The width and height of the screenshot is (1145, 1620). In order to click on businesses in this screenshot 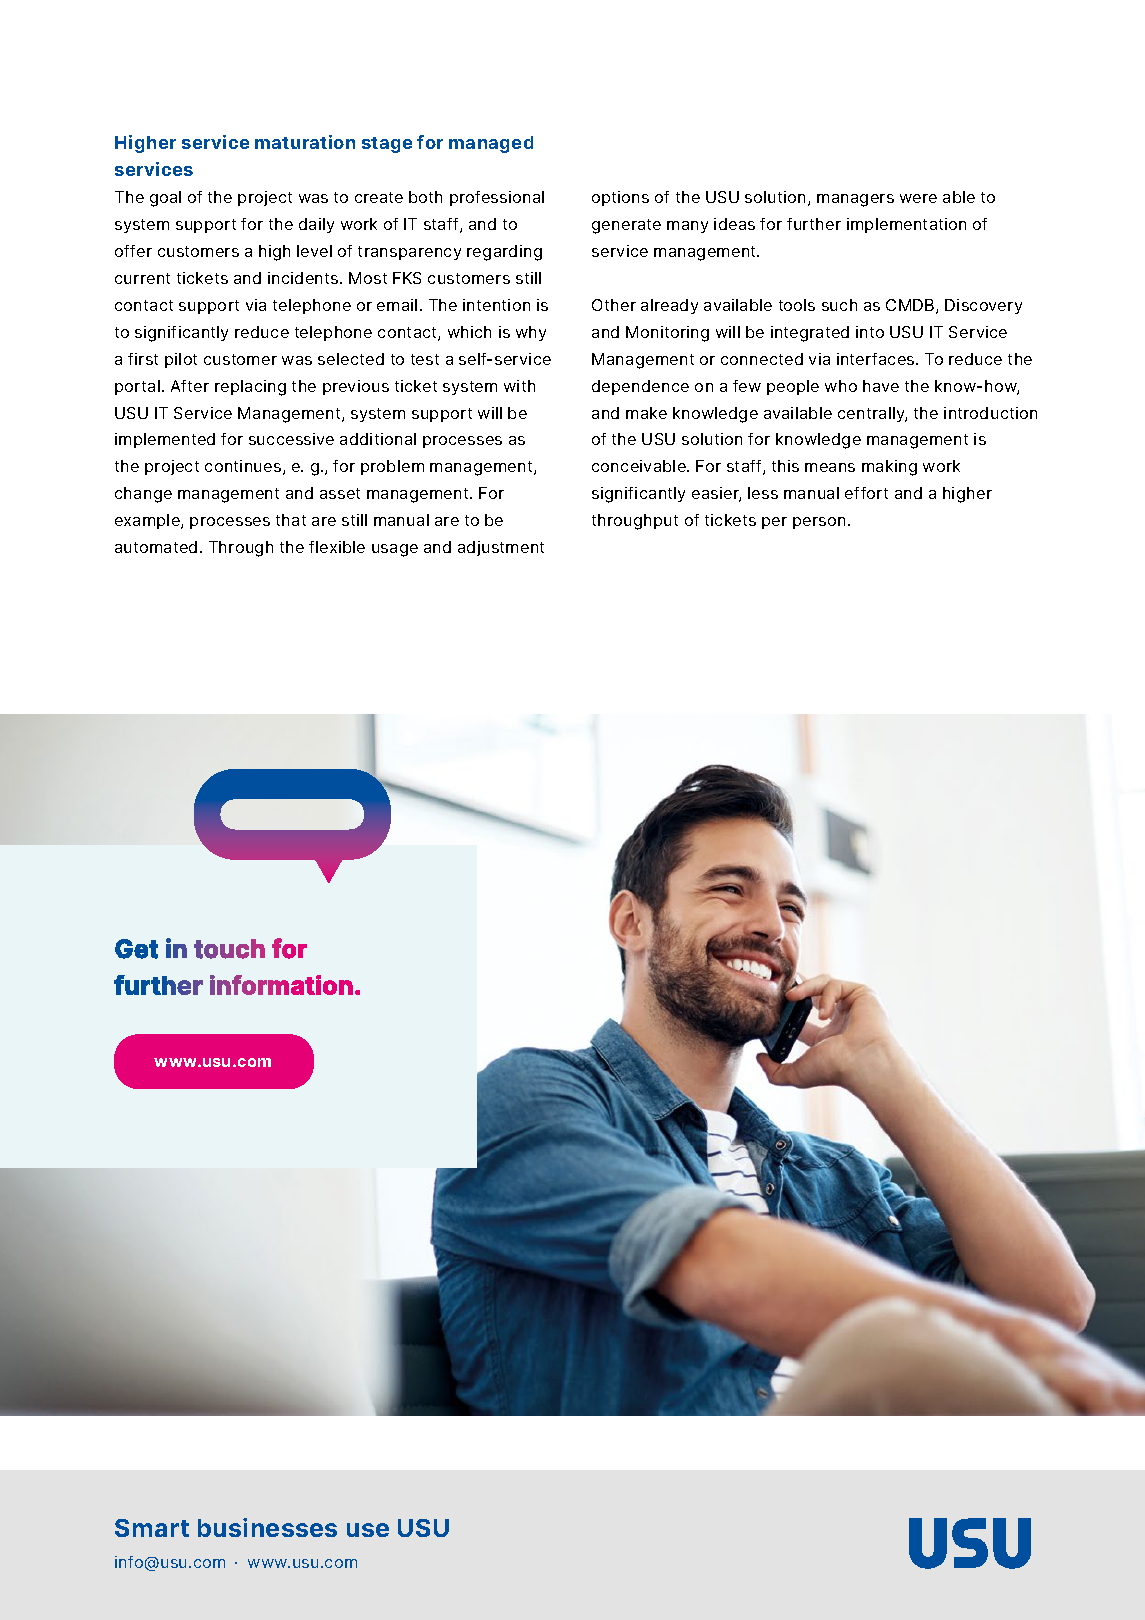, I will do `click(267, 1527)`.
